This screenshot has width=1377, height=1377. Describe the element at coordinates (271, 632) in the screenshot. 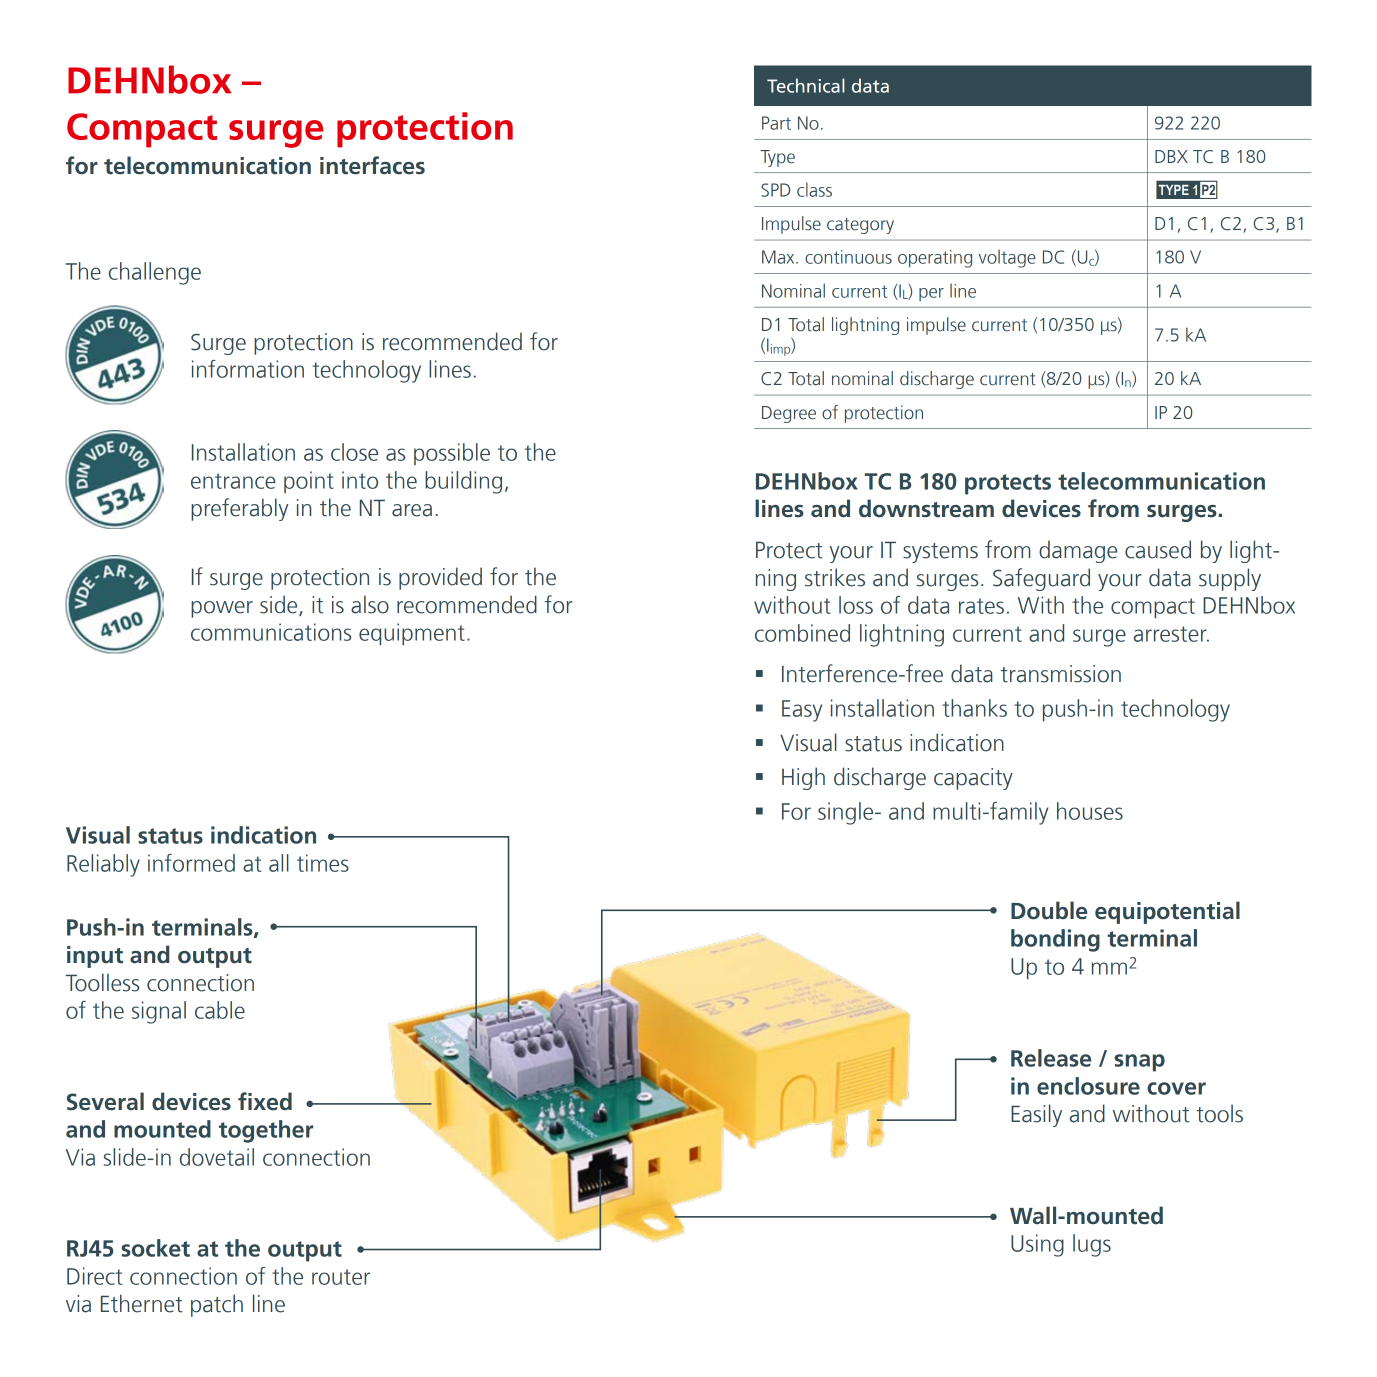

I see `communications` at that location.
